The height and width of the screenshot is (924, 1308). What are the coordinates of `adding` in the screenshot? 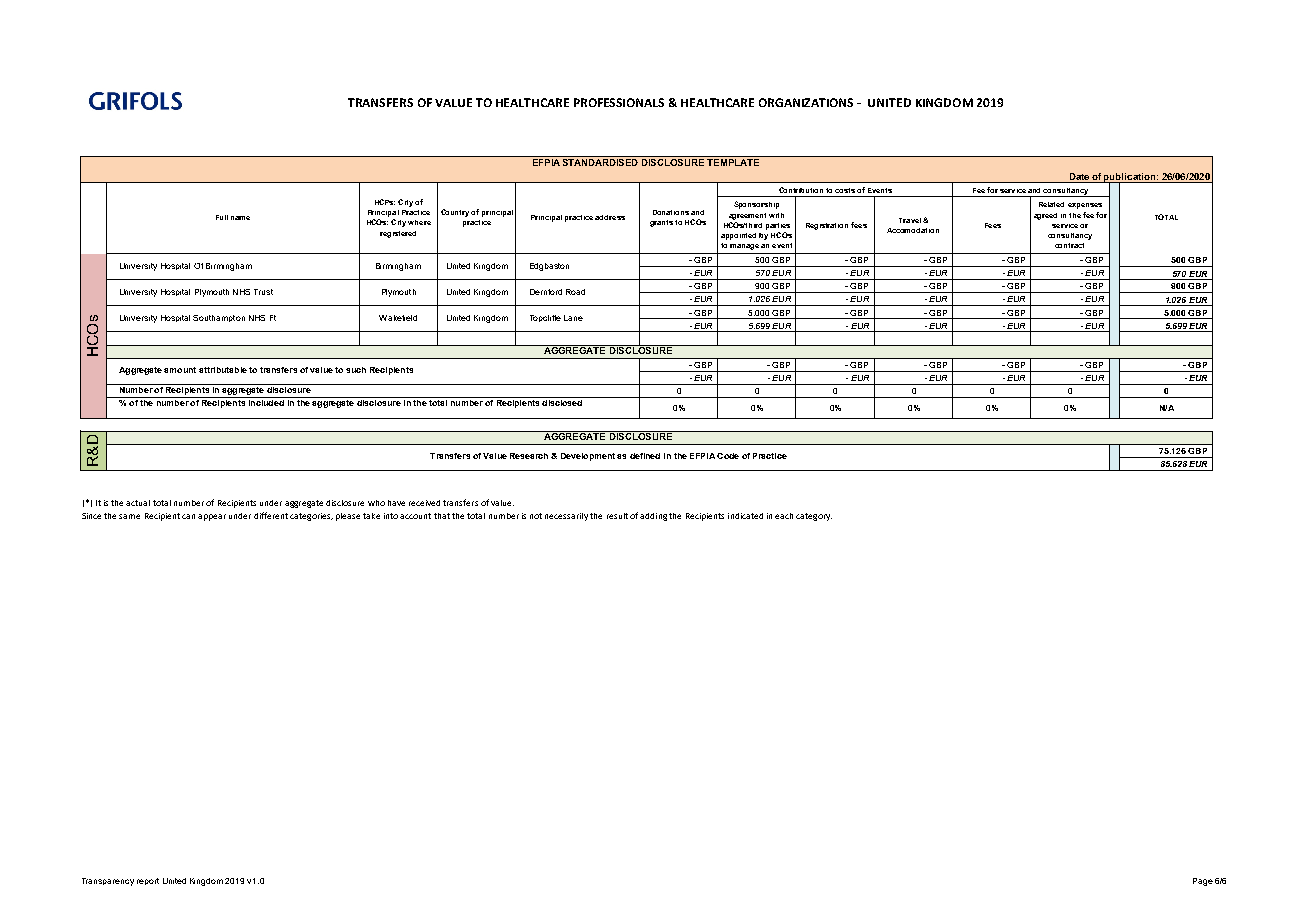 It's located at (653, 517).
